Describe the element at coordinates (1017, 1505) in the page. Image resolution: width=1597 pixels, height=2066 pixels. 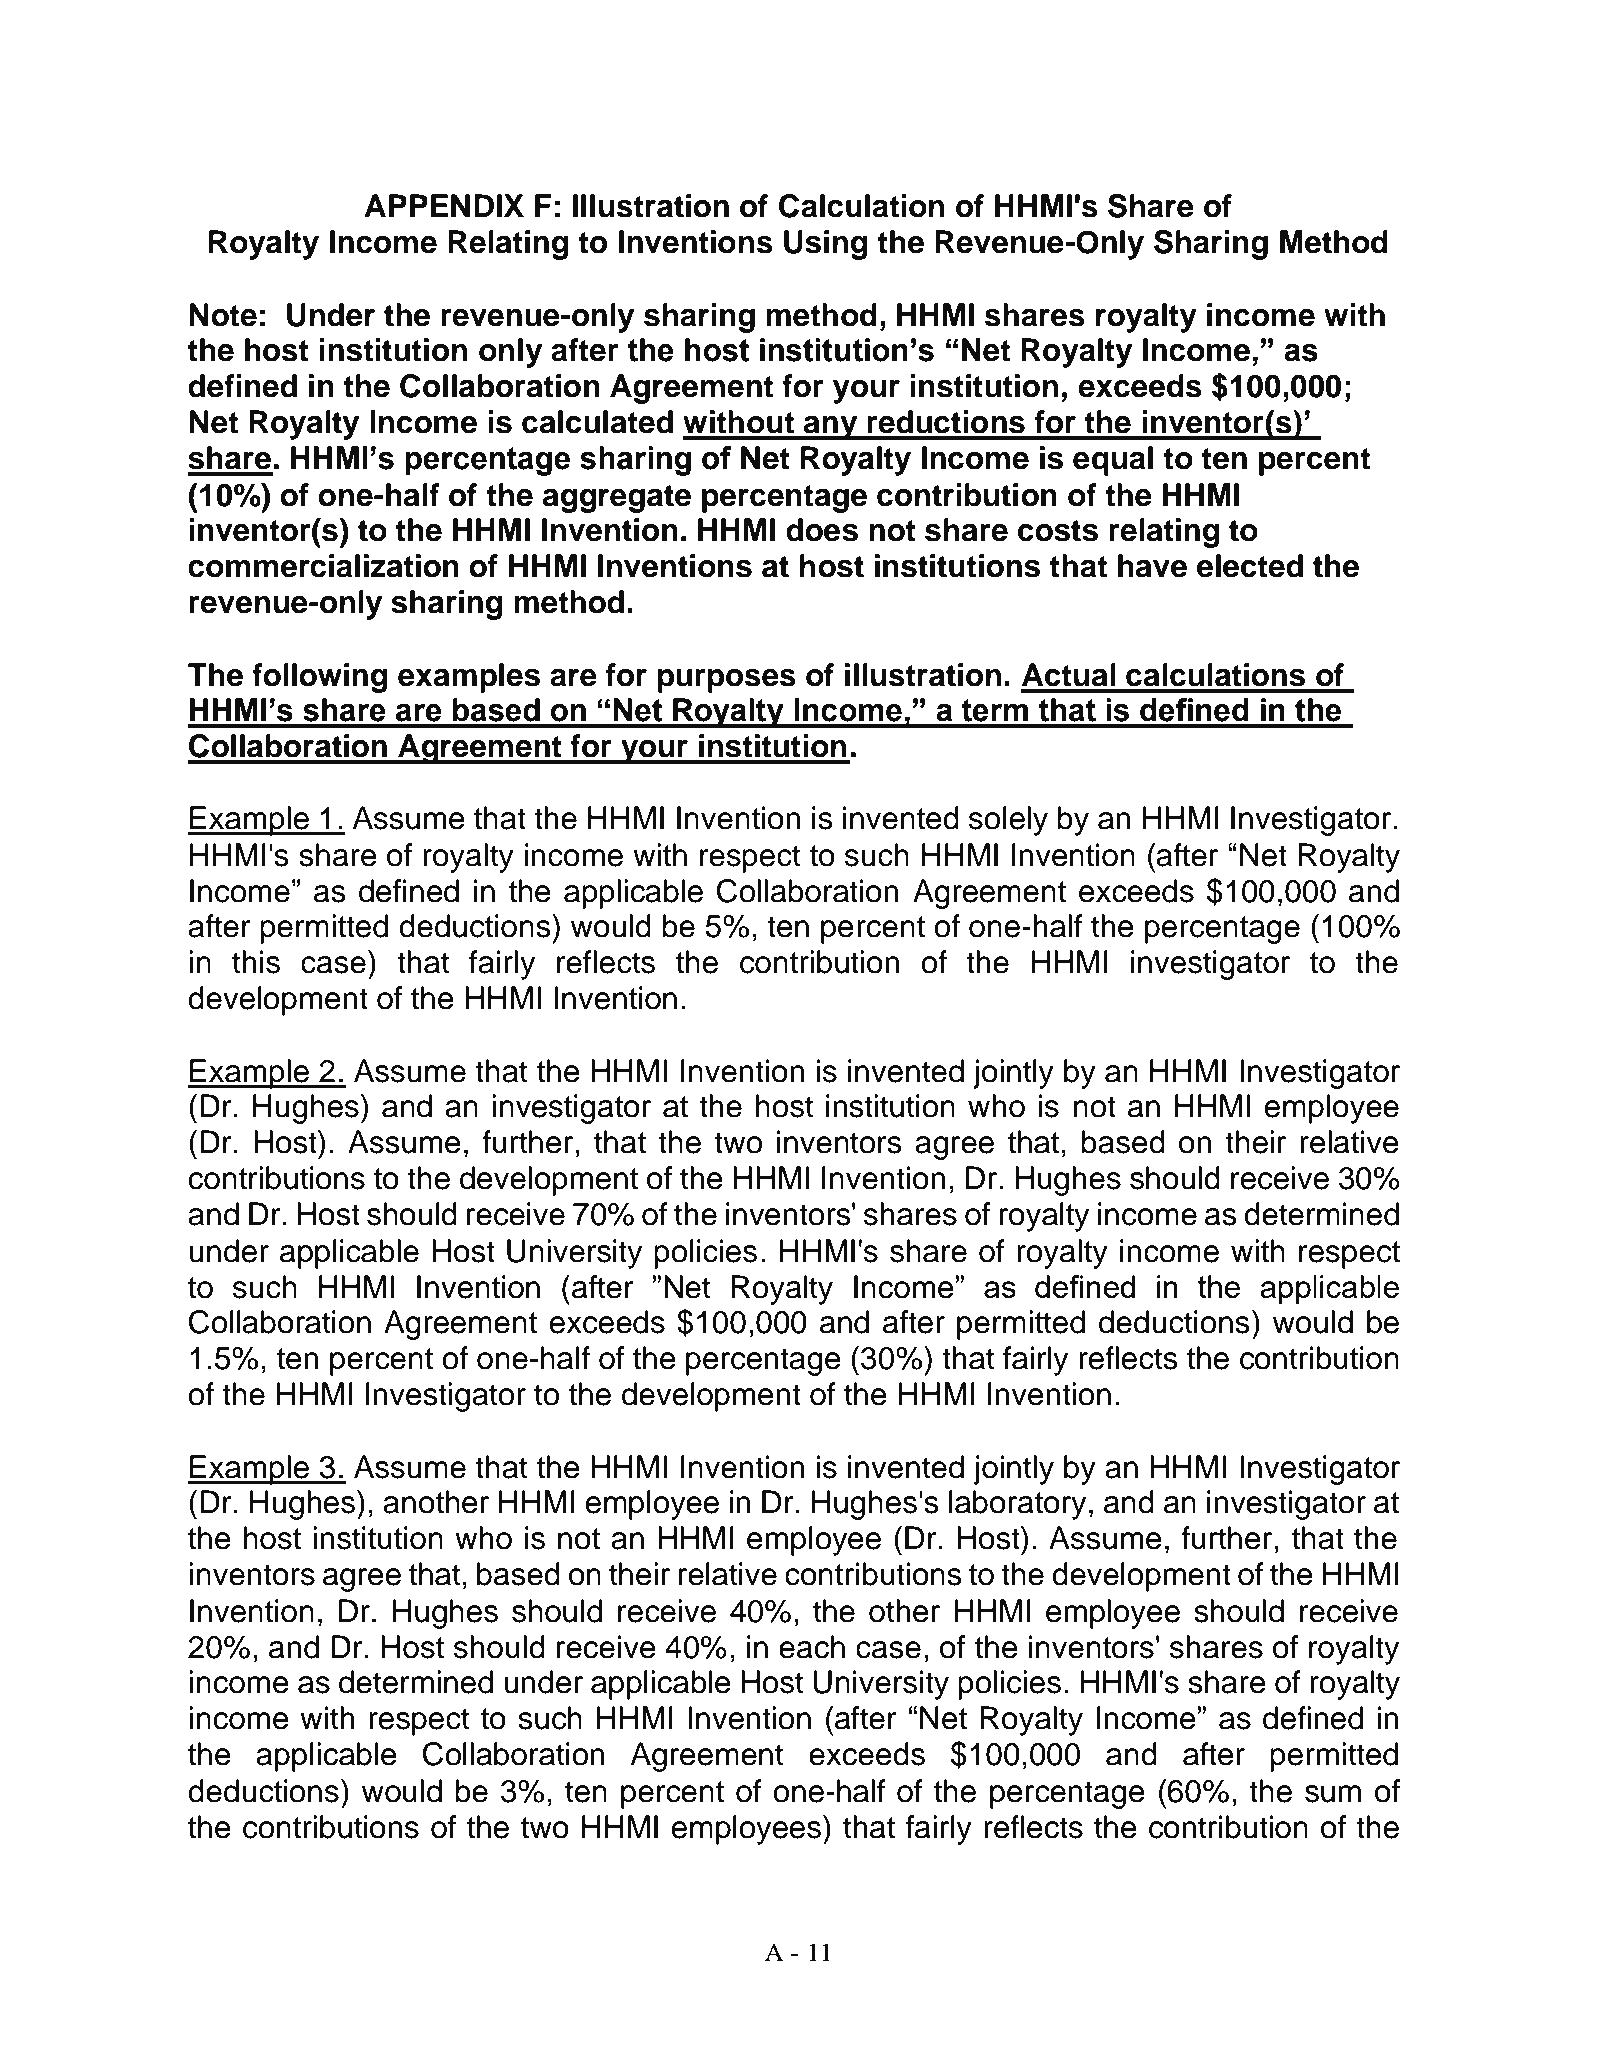
I see `laboratory` at that location.
